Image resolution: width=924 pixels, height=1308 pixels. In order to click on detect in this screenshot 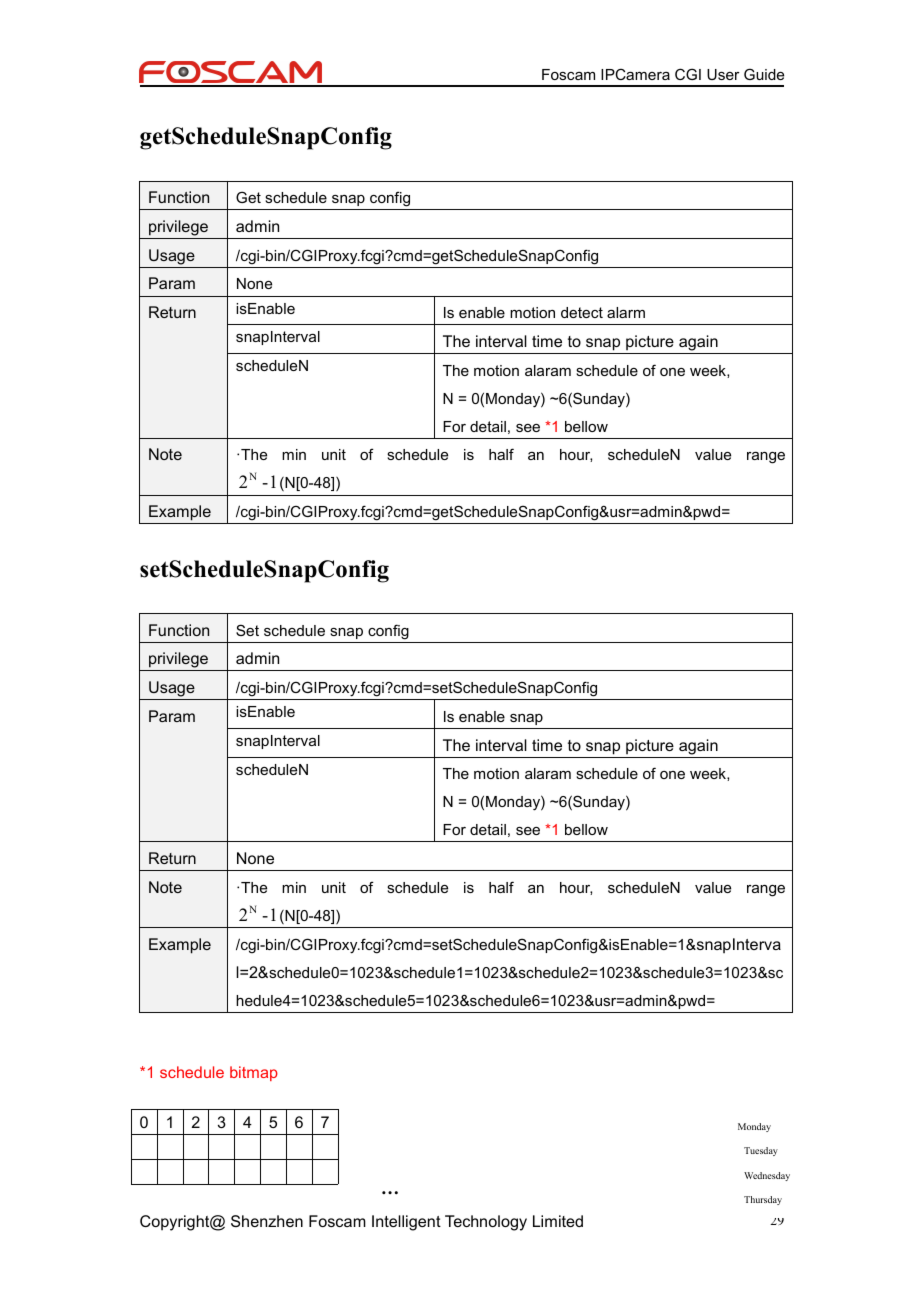, I will do `click(582, 312)`.
